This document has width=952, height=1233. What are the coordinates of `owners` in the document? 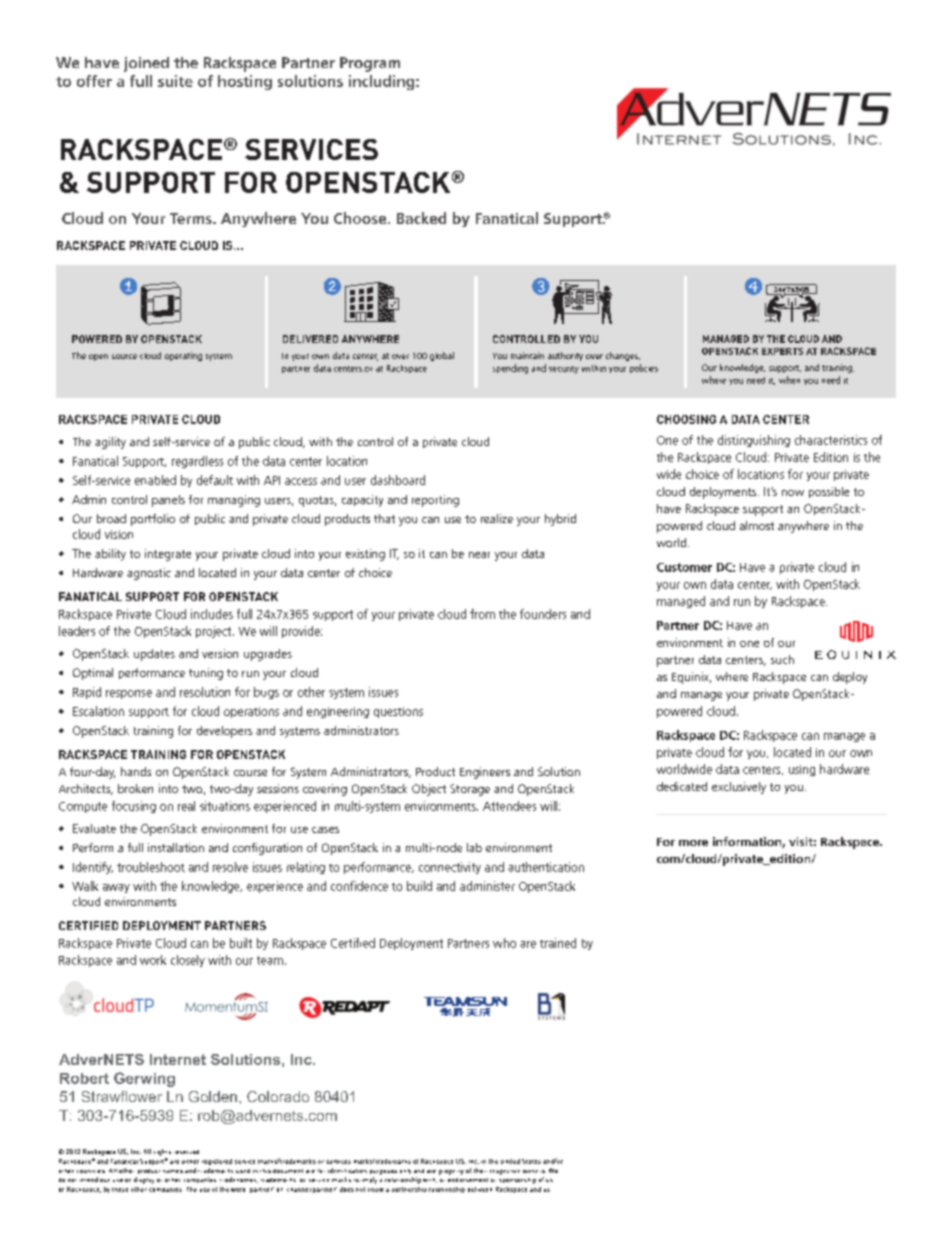 It's located at (534, 1171).
